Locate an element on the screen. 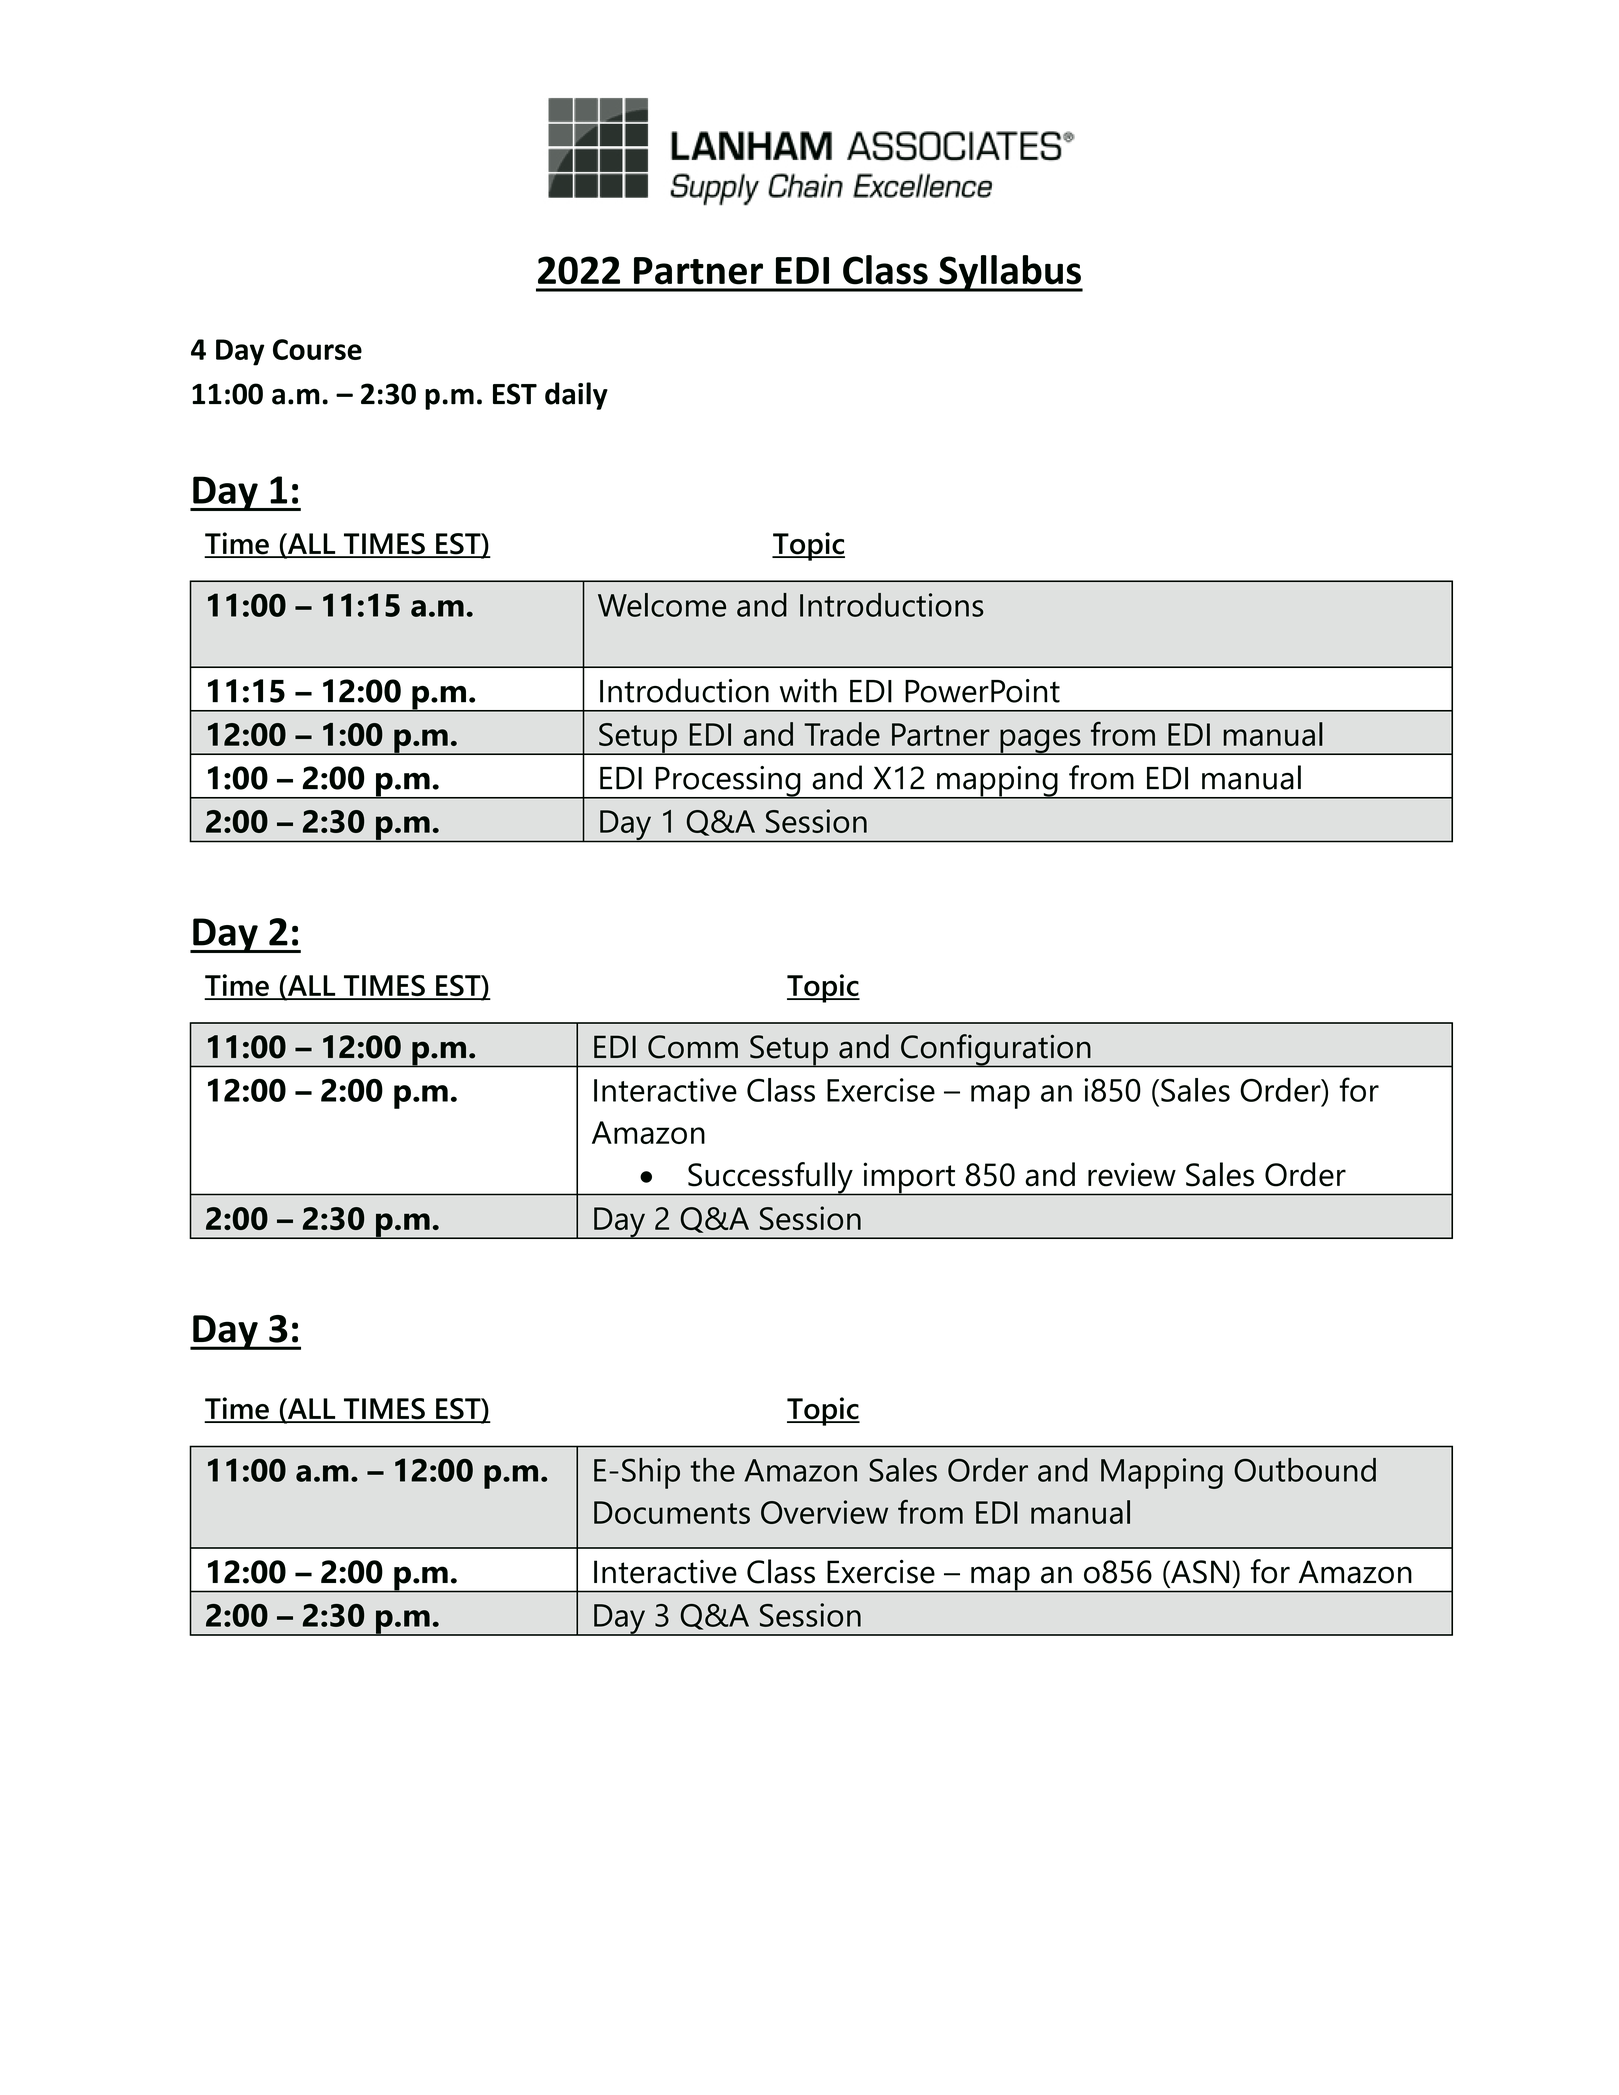 The width and height of the screenshot is (1619, 2095). import is located at coordinates (909, 1179).
